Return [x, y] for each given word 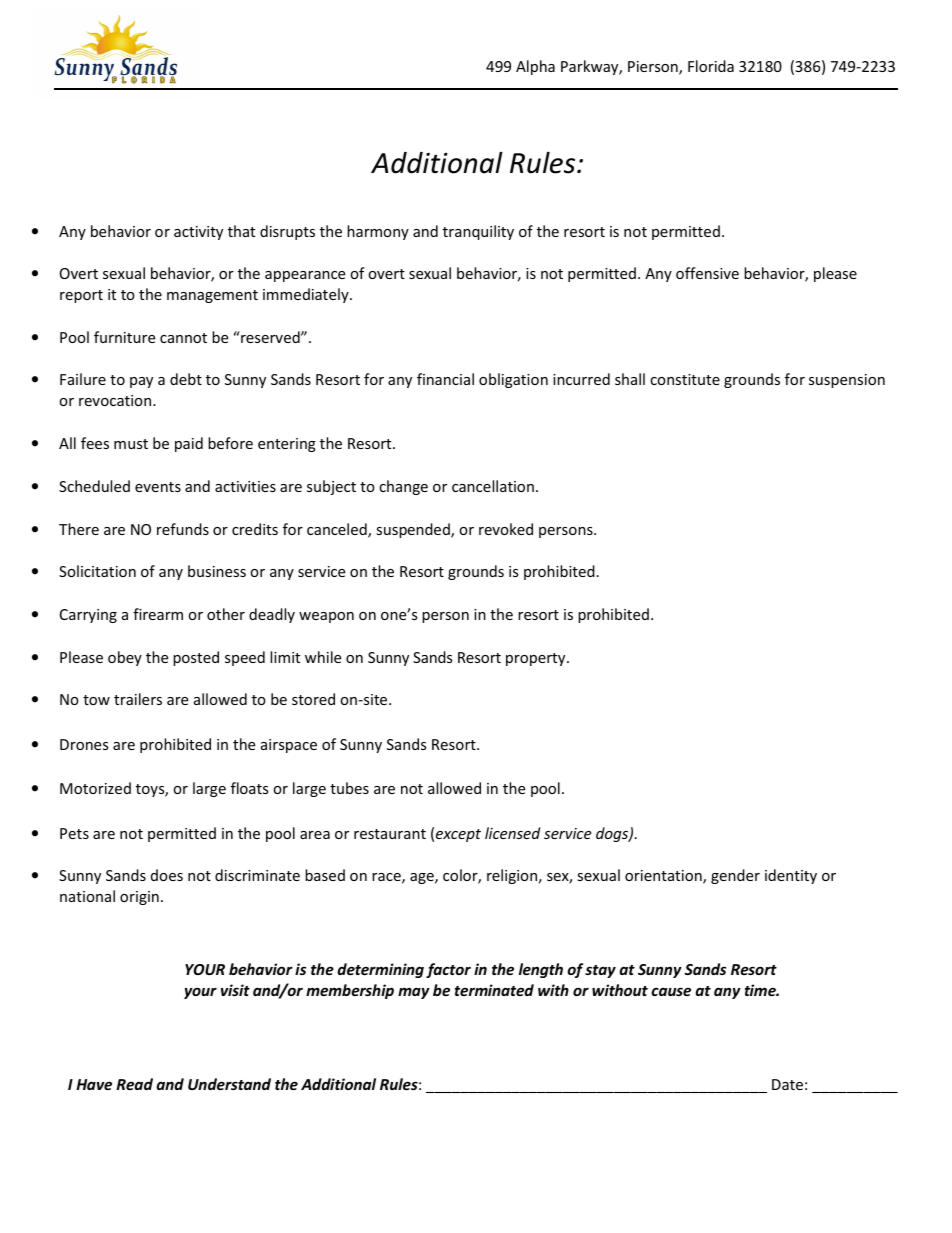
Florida [711, 66]
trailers [138, 699]
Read [134, 1084]
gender [735, 876]
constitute [685, 379]
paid [189, 444]
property [537, 659]
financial [445, 379]
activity [198, 233]
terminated [494, 990]
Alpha [535, 67]
